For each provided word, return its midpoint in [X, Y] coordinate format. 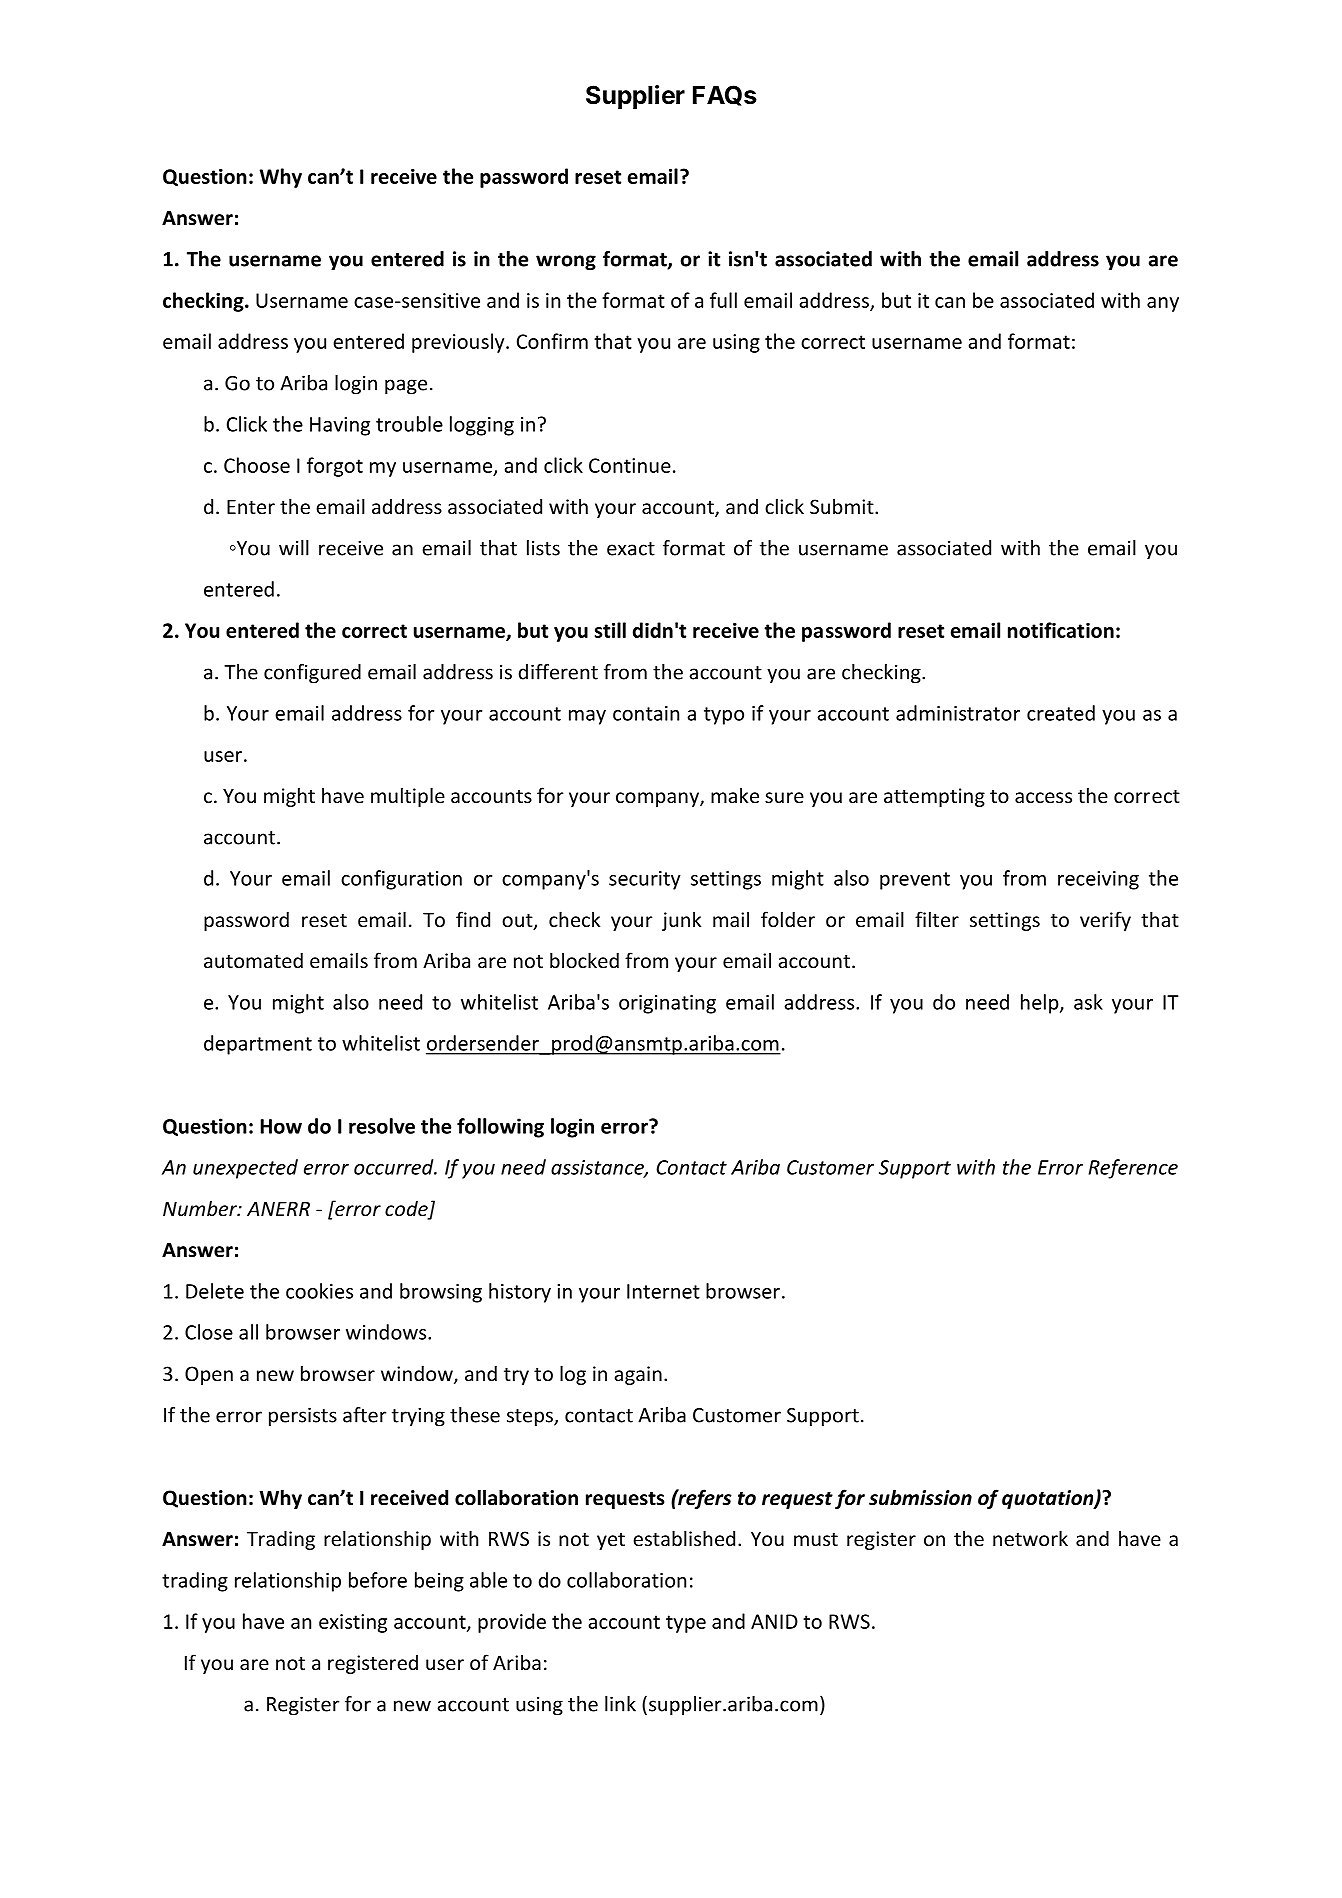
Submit [843, 506]
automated [253, 960]
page [406, 387]
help [1041, 1004]
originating [667, 1004]
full [723, 300]
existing [353, 1623]
